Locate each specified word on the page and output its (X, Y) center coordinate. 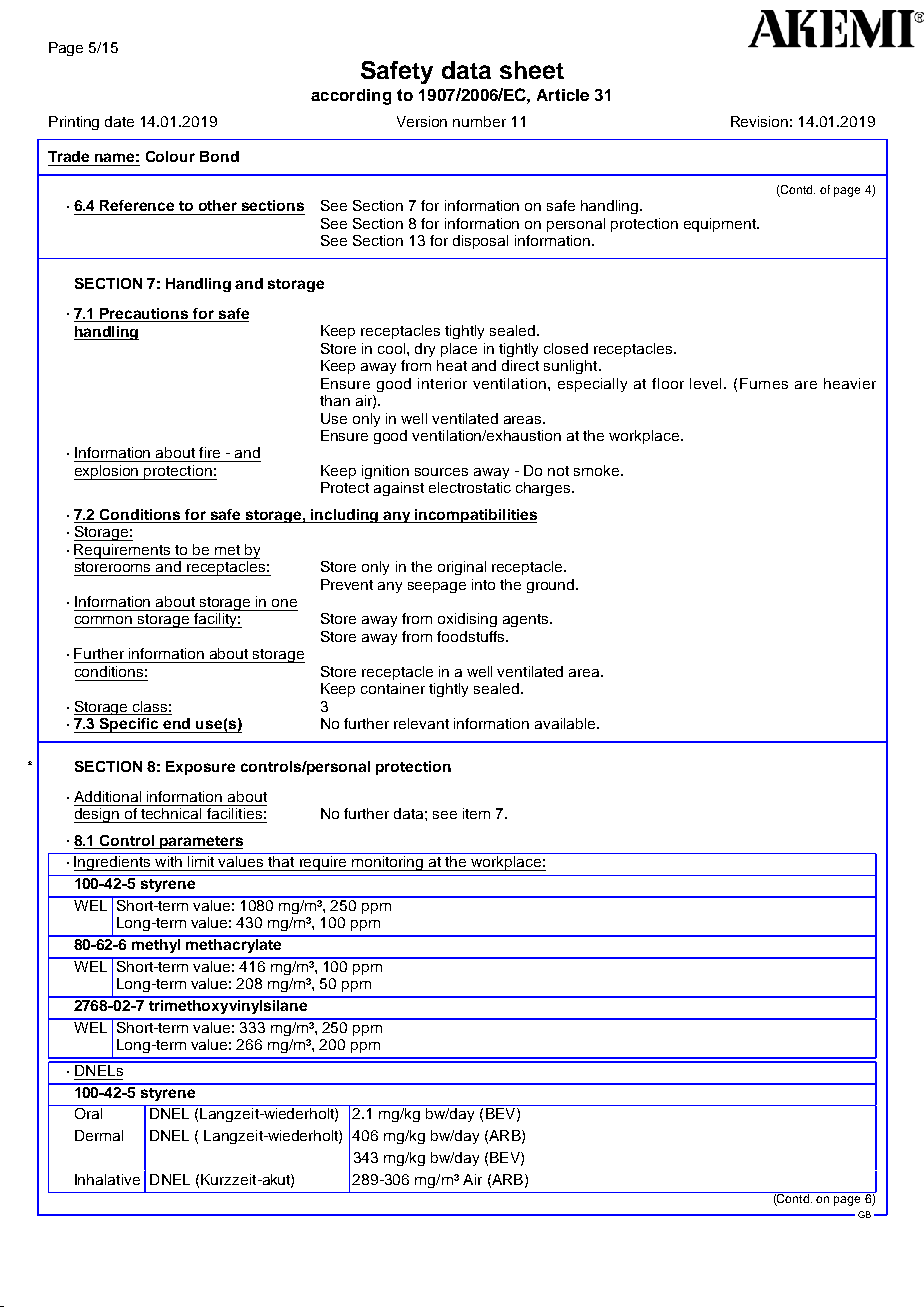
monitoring (388, 863)
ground (552, 586)
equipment (721, 225)
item (476, 813)
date (119, 121)
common (103, 620)
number (479, 121)
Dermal (99, 1135)
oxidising (467, 620)
